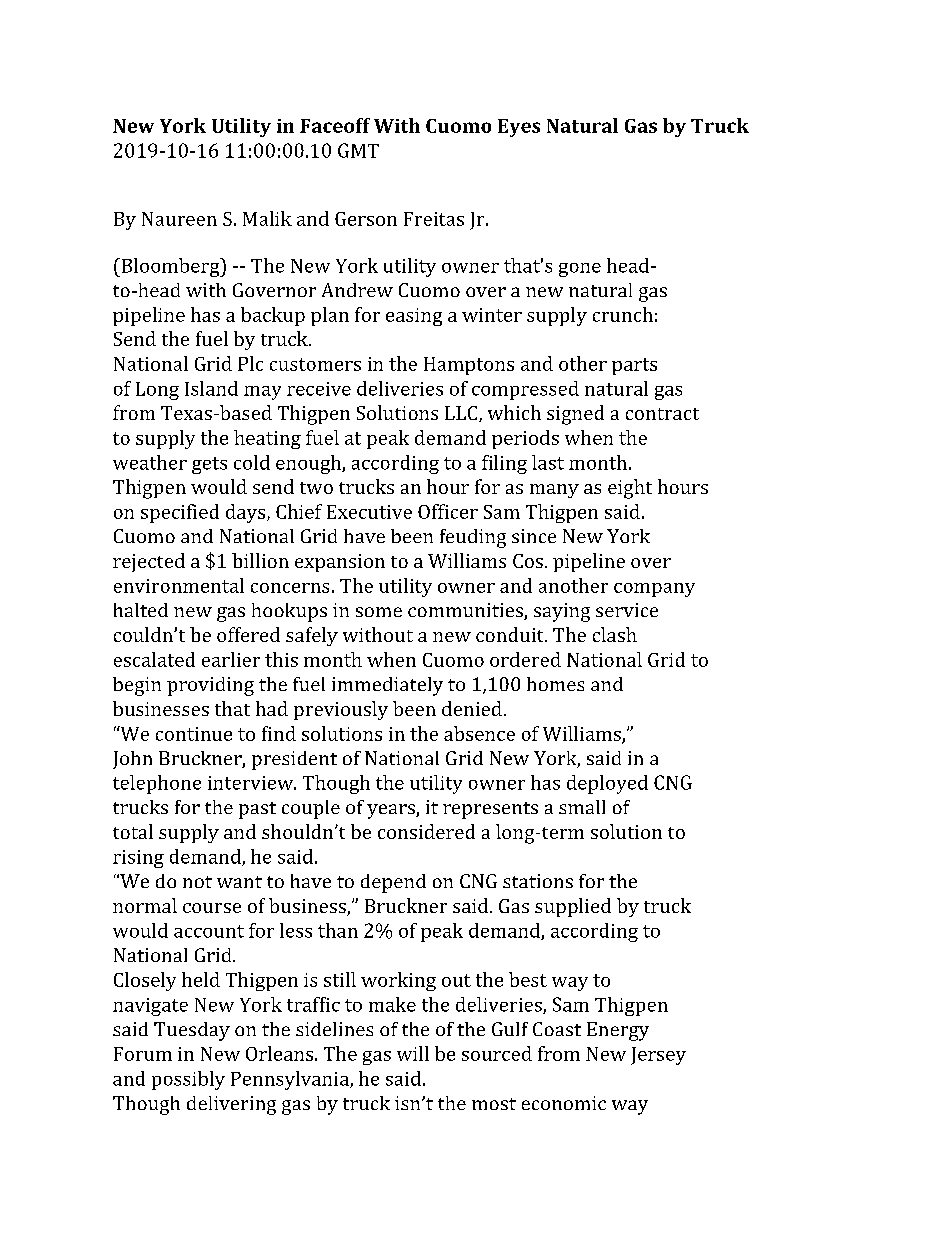 Image resolution: width=952 pixels, height=1233 pixels. What do you see at coordinates (379, 612) in the image?
I see `some` at bounding box center [379, 612].
